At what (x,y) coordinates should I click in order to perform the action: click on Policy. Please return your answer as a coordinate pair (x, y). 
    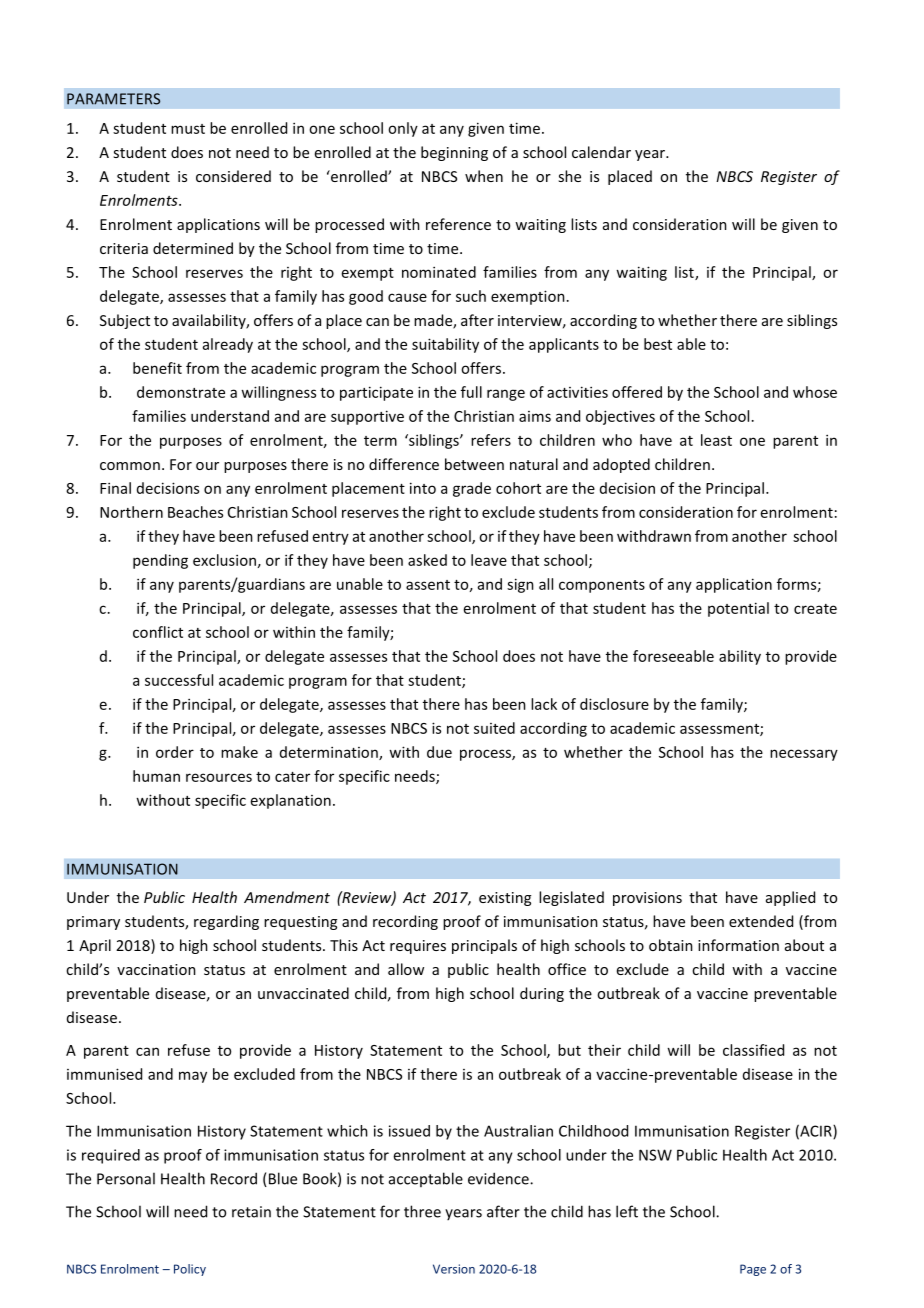
    Looking at the image, I should click on (190, 1270).
